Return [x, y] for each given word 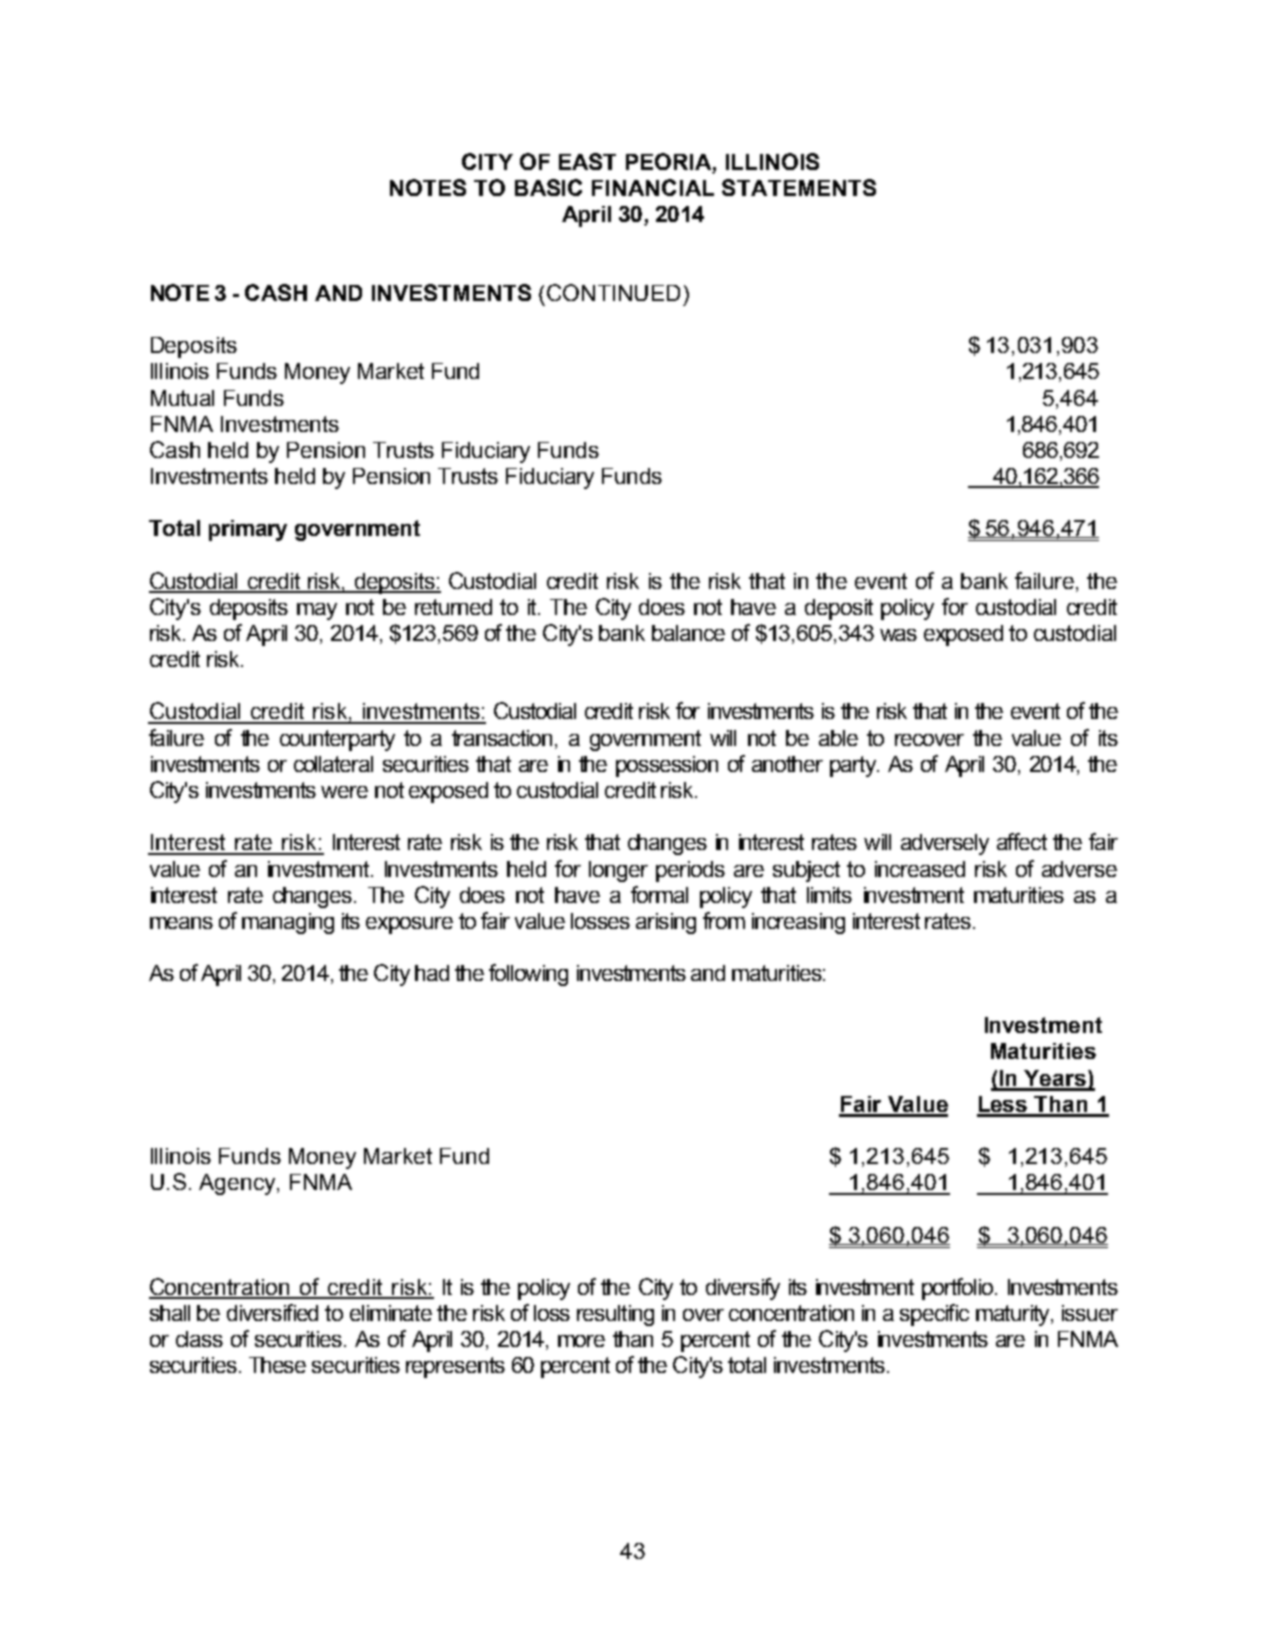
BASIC [548, 187]
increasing [798, 923]
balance [688, 633]
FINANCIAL [653, 187]
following [528, 975]
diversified [272, 1312]
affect [1022, 841]
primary [248, 530]
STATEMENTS [799, 187]
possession [667, 766]
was [898, 635]
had [432, 973]
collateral [333, 764]
